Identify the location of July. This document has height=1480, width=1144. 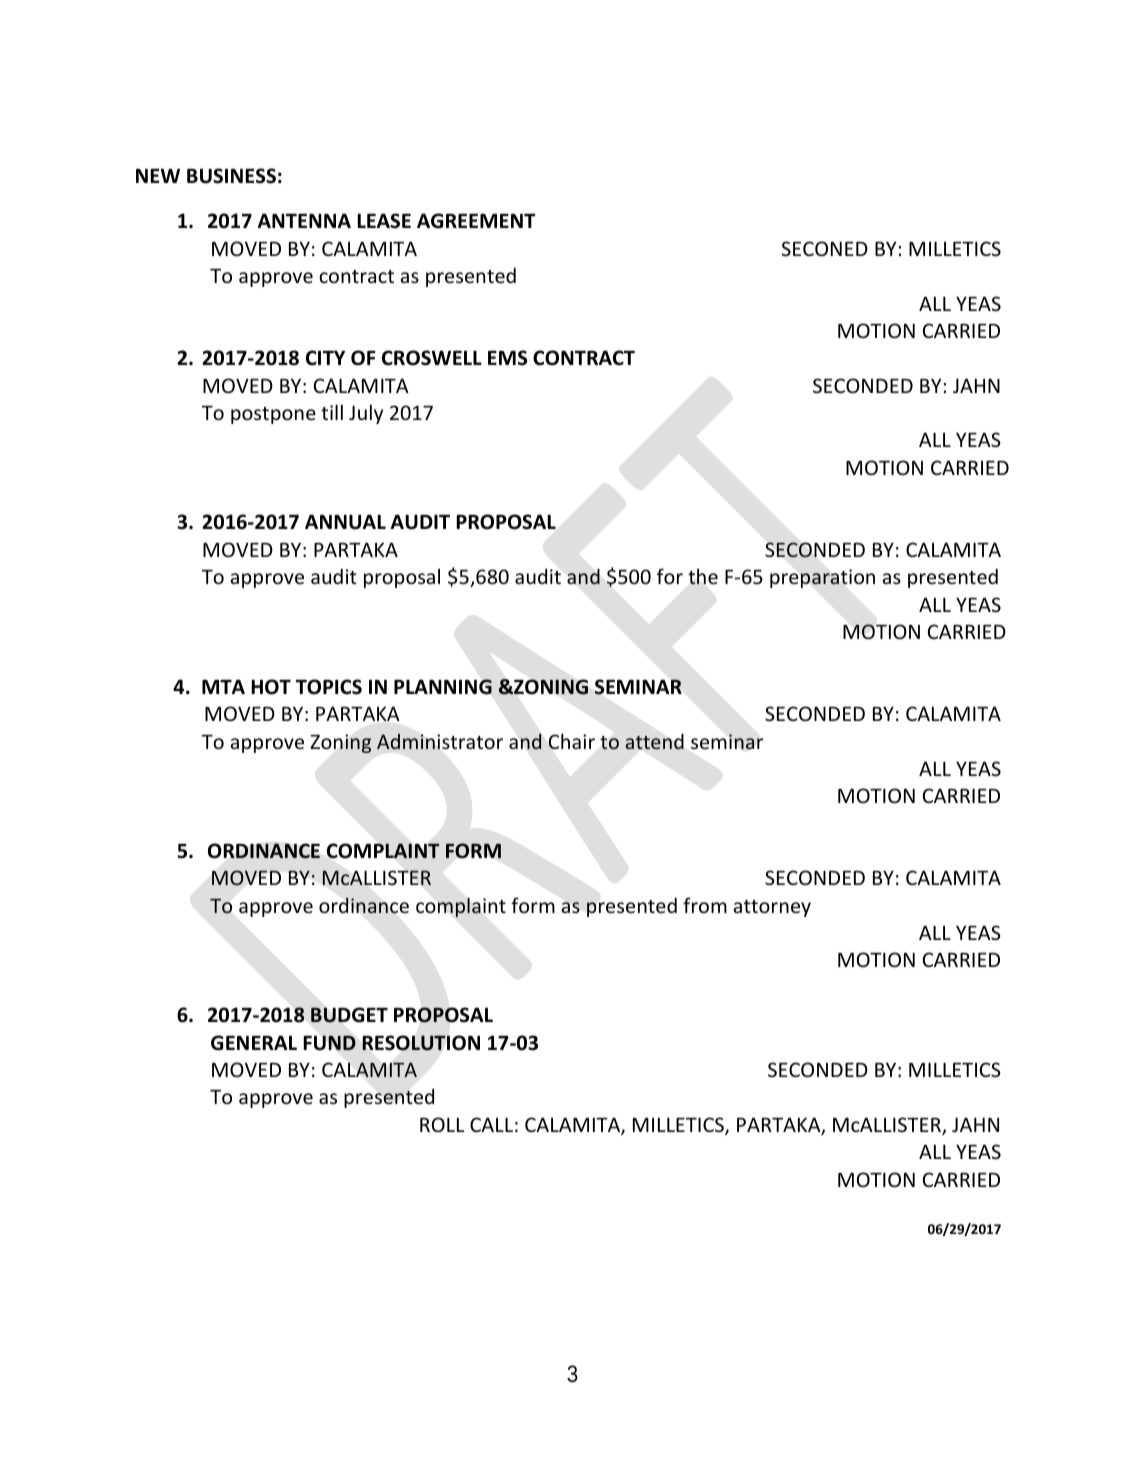
(366, 414).
